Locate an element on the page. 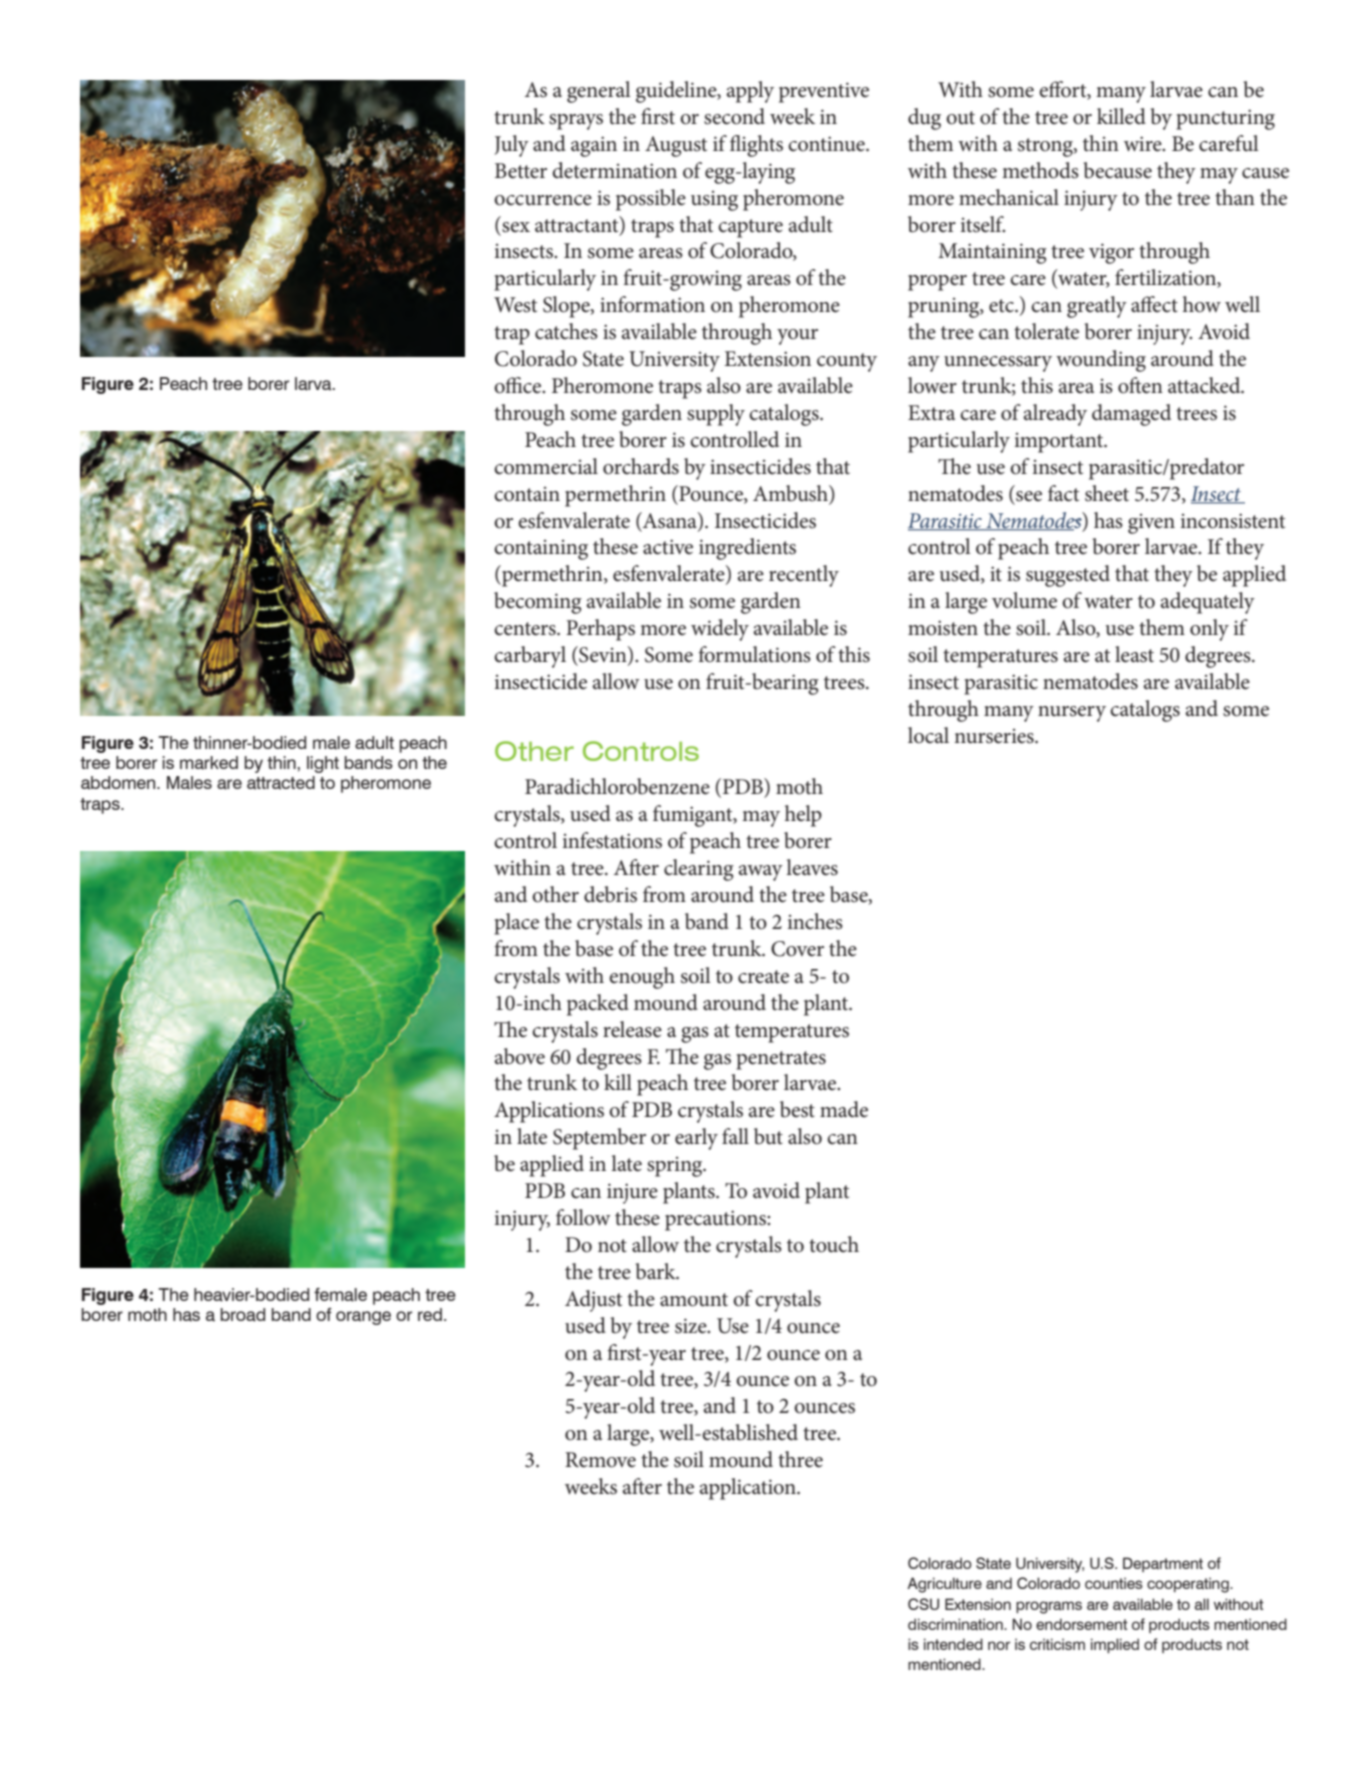 This document has width=1372, height=1776. wire is located at coordinates (1144, 144).
